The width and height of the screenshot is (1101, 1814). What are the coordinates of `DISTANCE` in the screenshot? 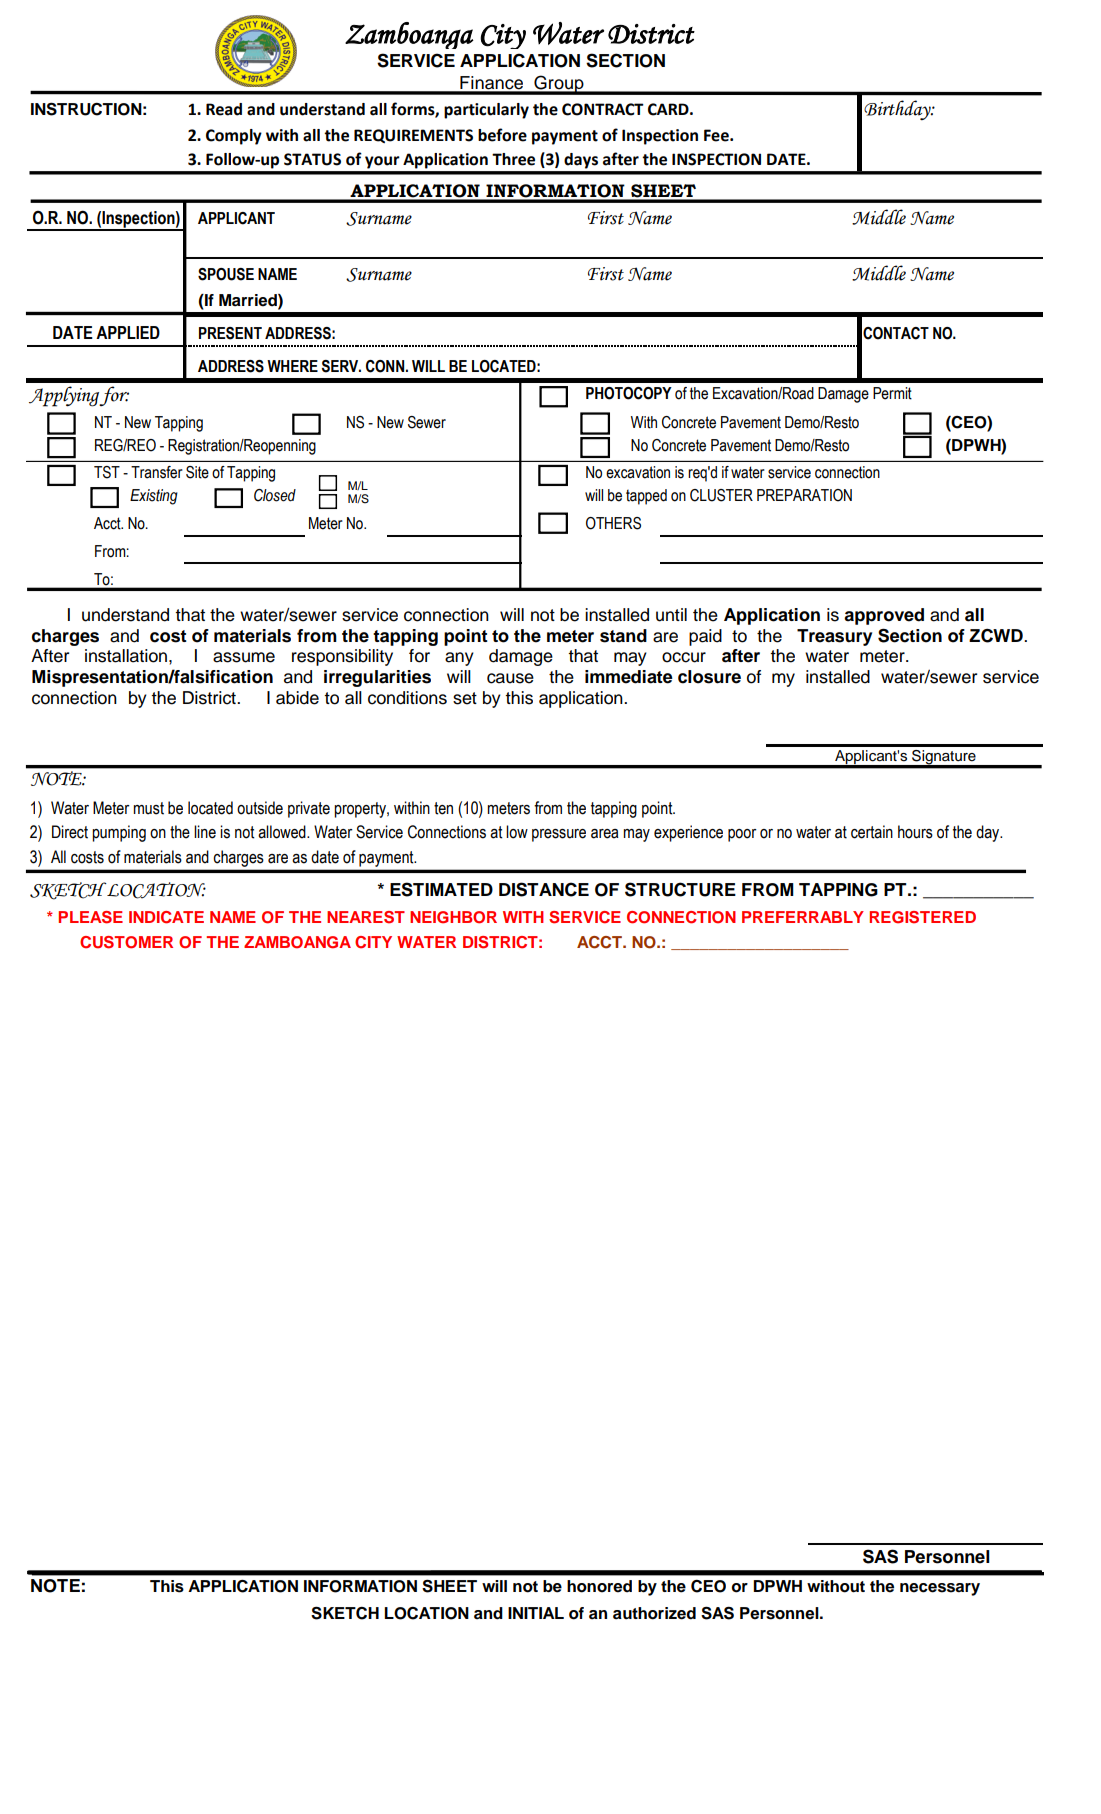 It's located at (544, 889).
